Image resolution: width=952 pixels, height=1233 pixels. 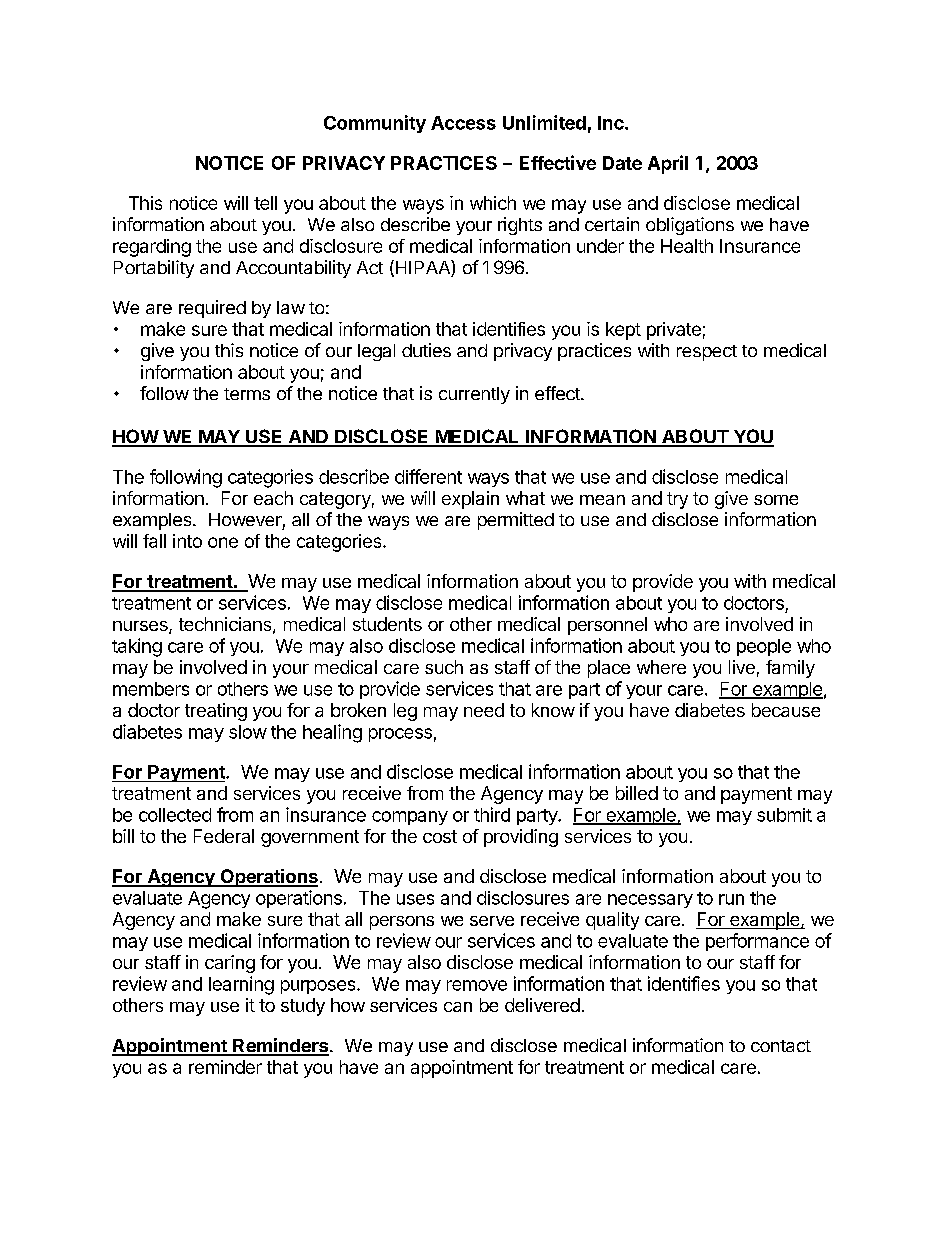 I want to click on learning, so click(x=241, y=985).
